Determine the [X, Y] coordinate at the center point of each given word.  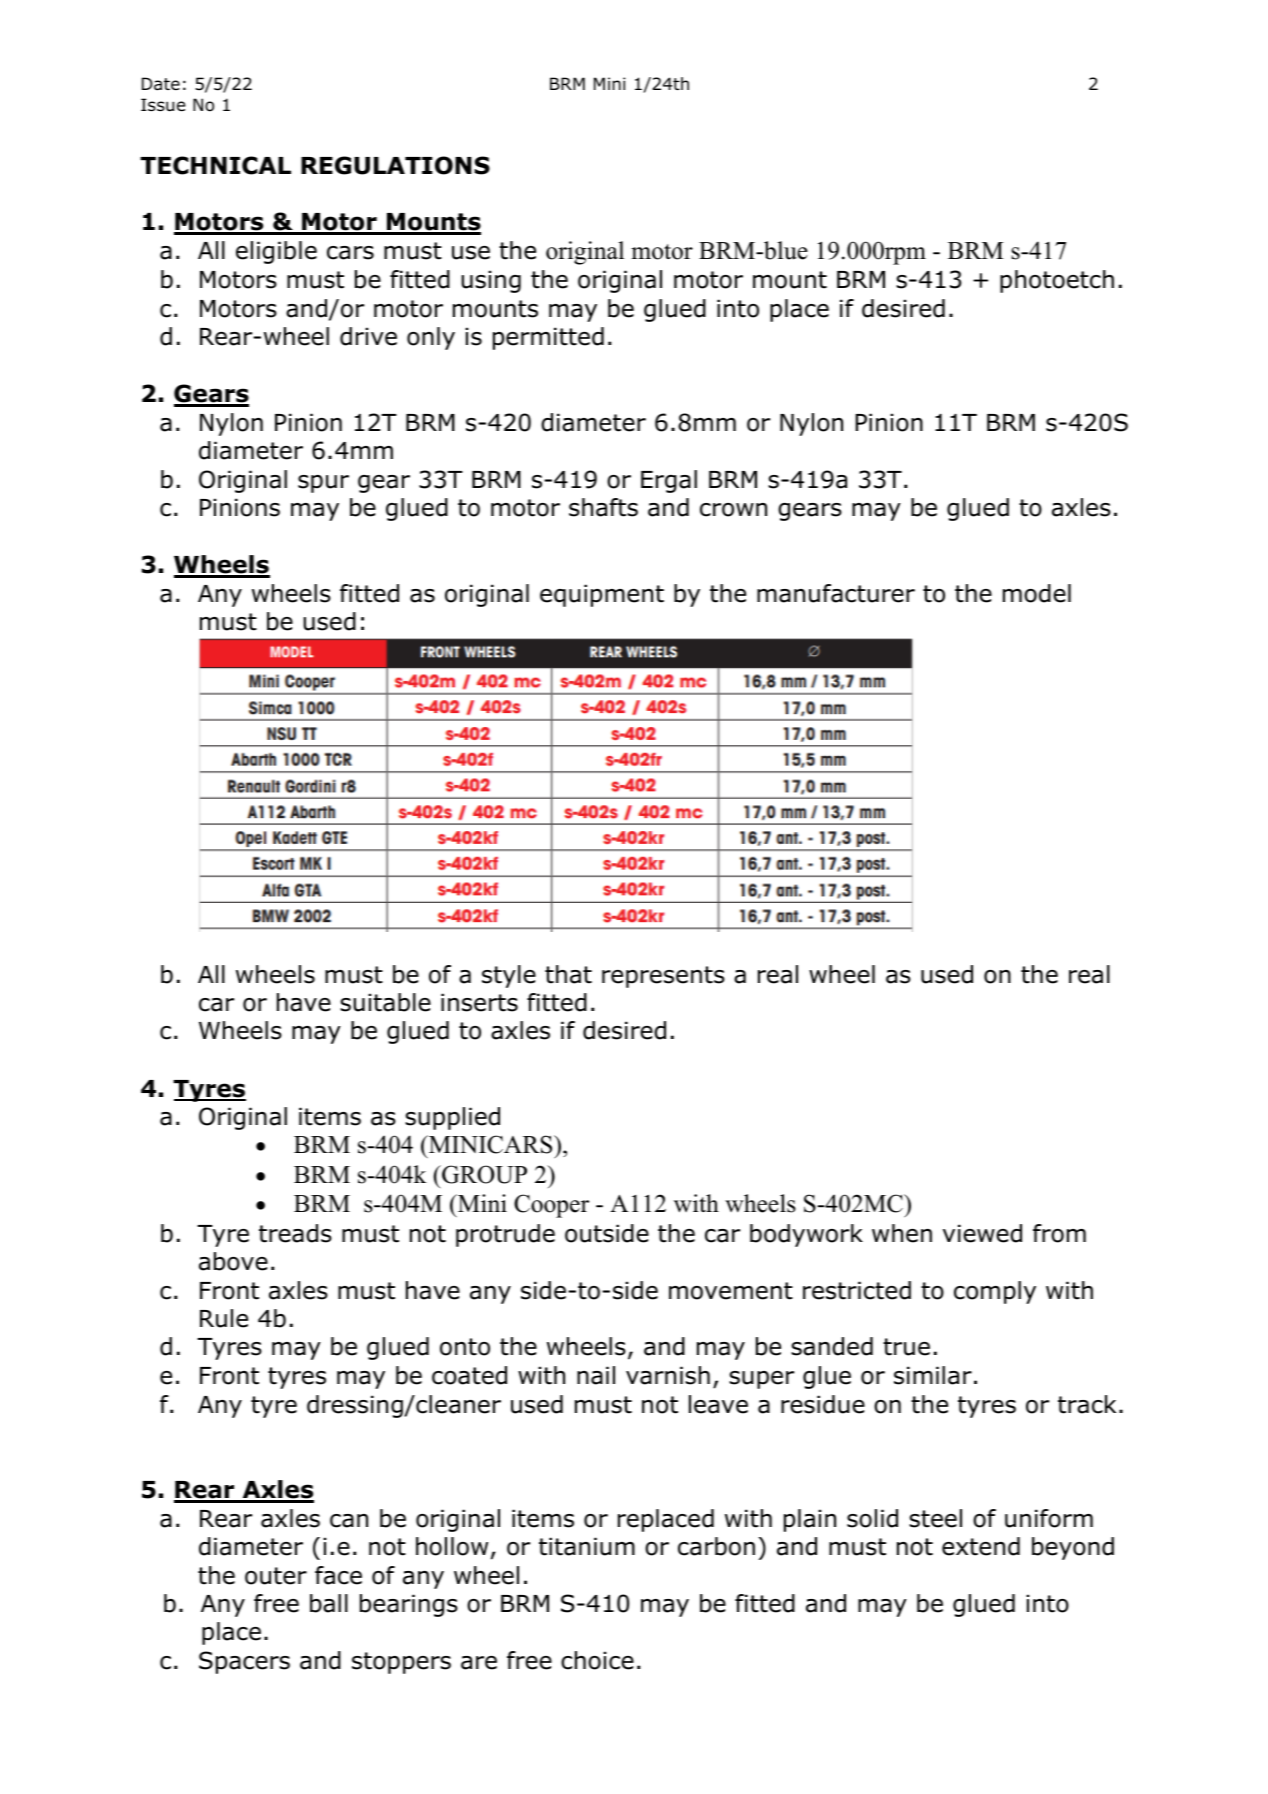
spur [323, 484]
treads [295, 1233]
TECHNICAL [215, 165]
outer [276, 1576]
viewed [982, 1233]
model [1037, 593]
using [491, 281]
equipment [602, 595]
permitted [548, 338]
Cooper [551, 1206]
